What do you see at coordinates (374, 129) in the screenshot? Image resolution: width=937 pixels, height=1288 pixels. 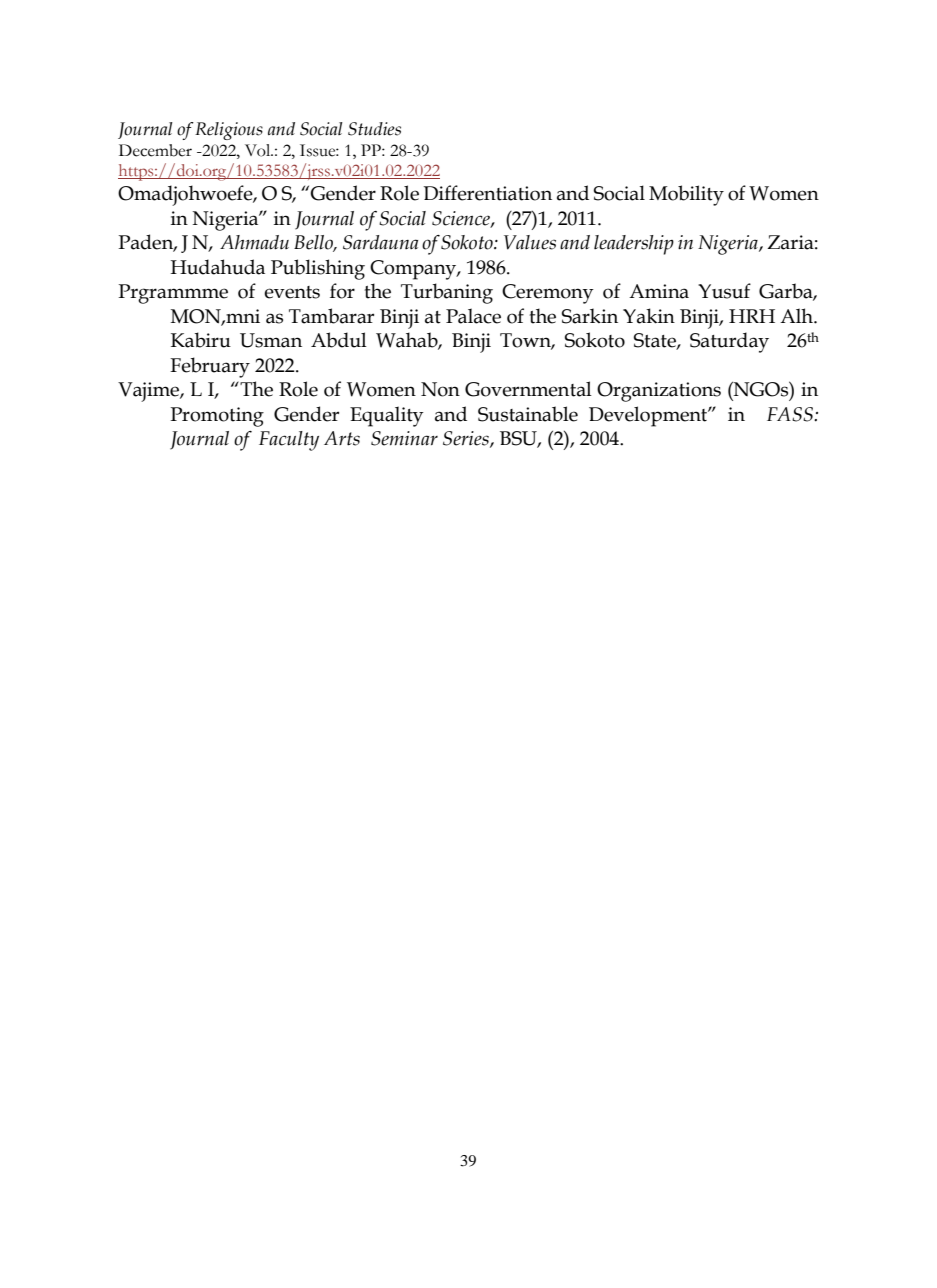 I see `Studies` at bounding box center [374, 129].
